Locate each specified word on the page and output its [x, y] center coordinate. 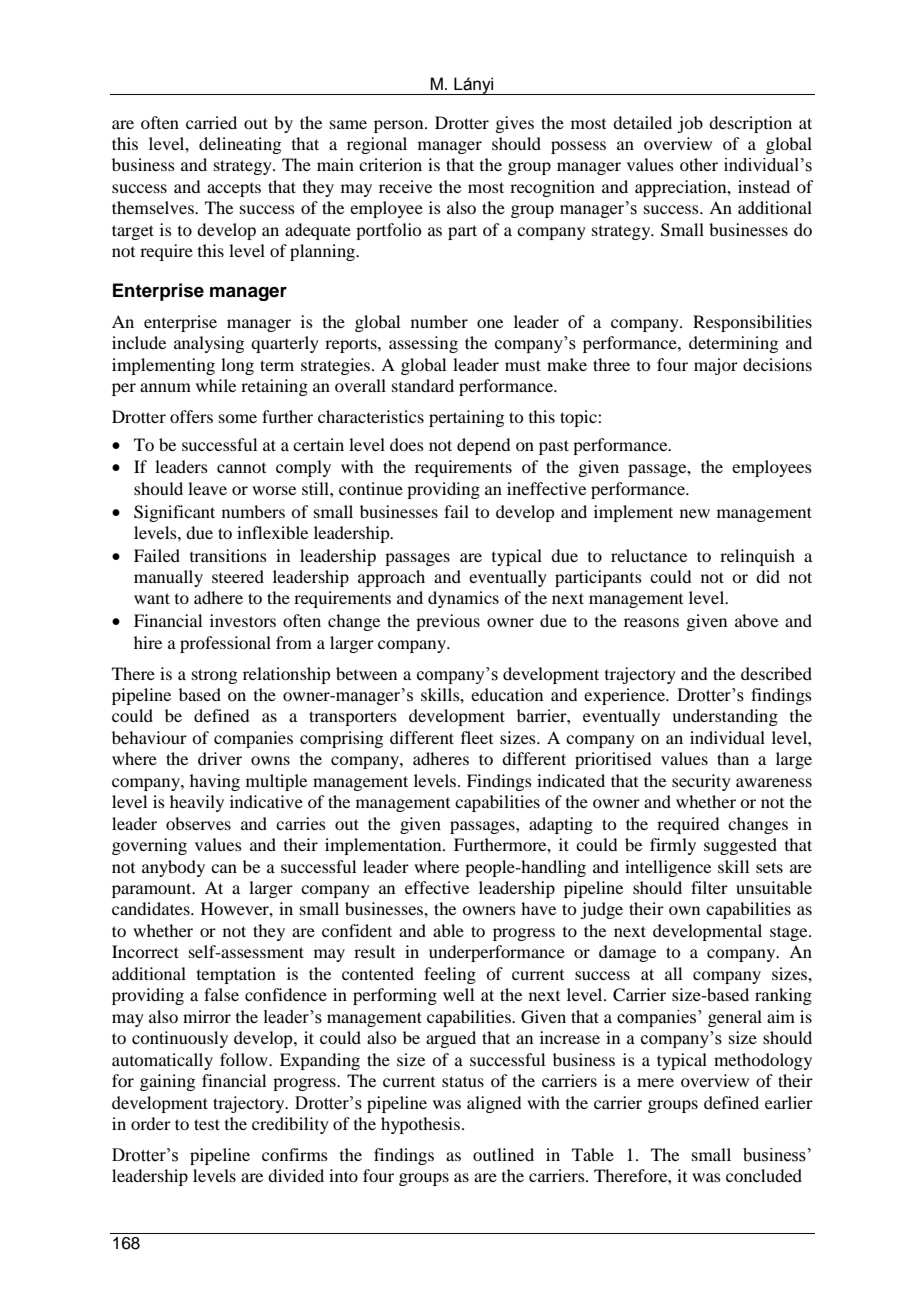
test [207, 1124]
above [756, 620]
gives [514, 124]
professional [225, 644]
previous [448, 622]
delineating [240, 145]
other [699, 164]
